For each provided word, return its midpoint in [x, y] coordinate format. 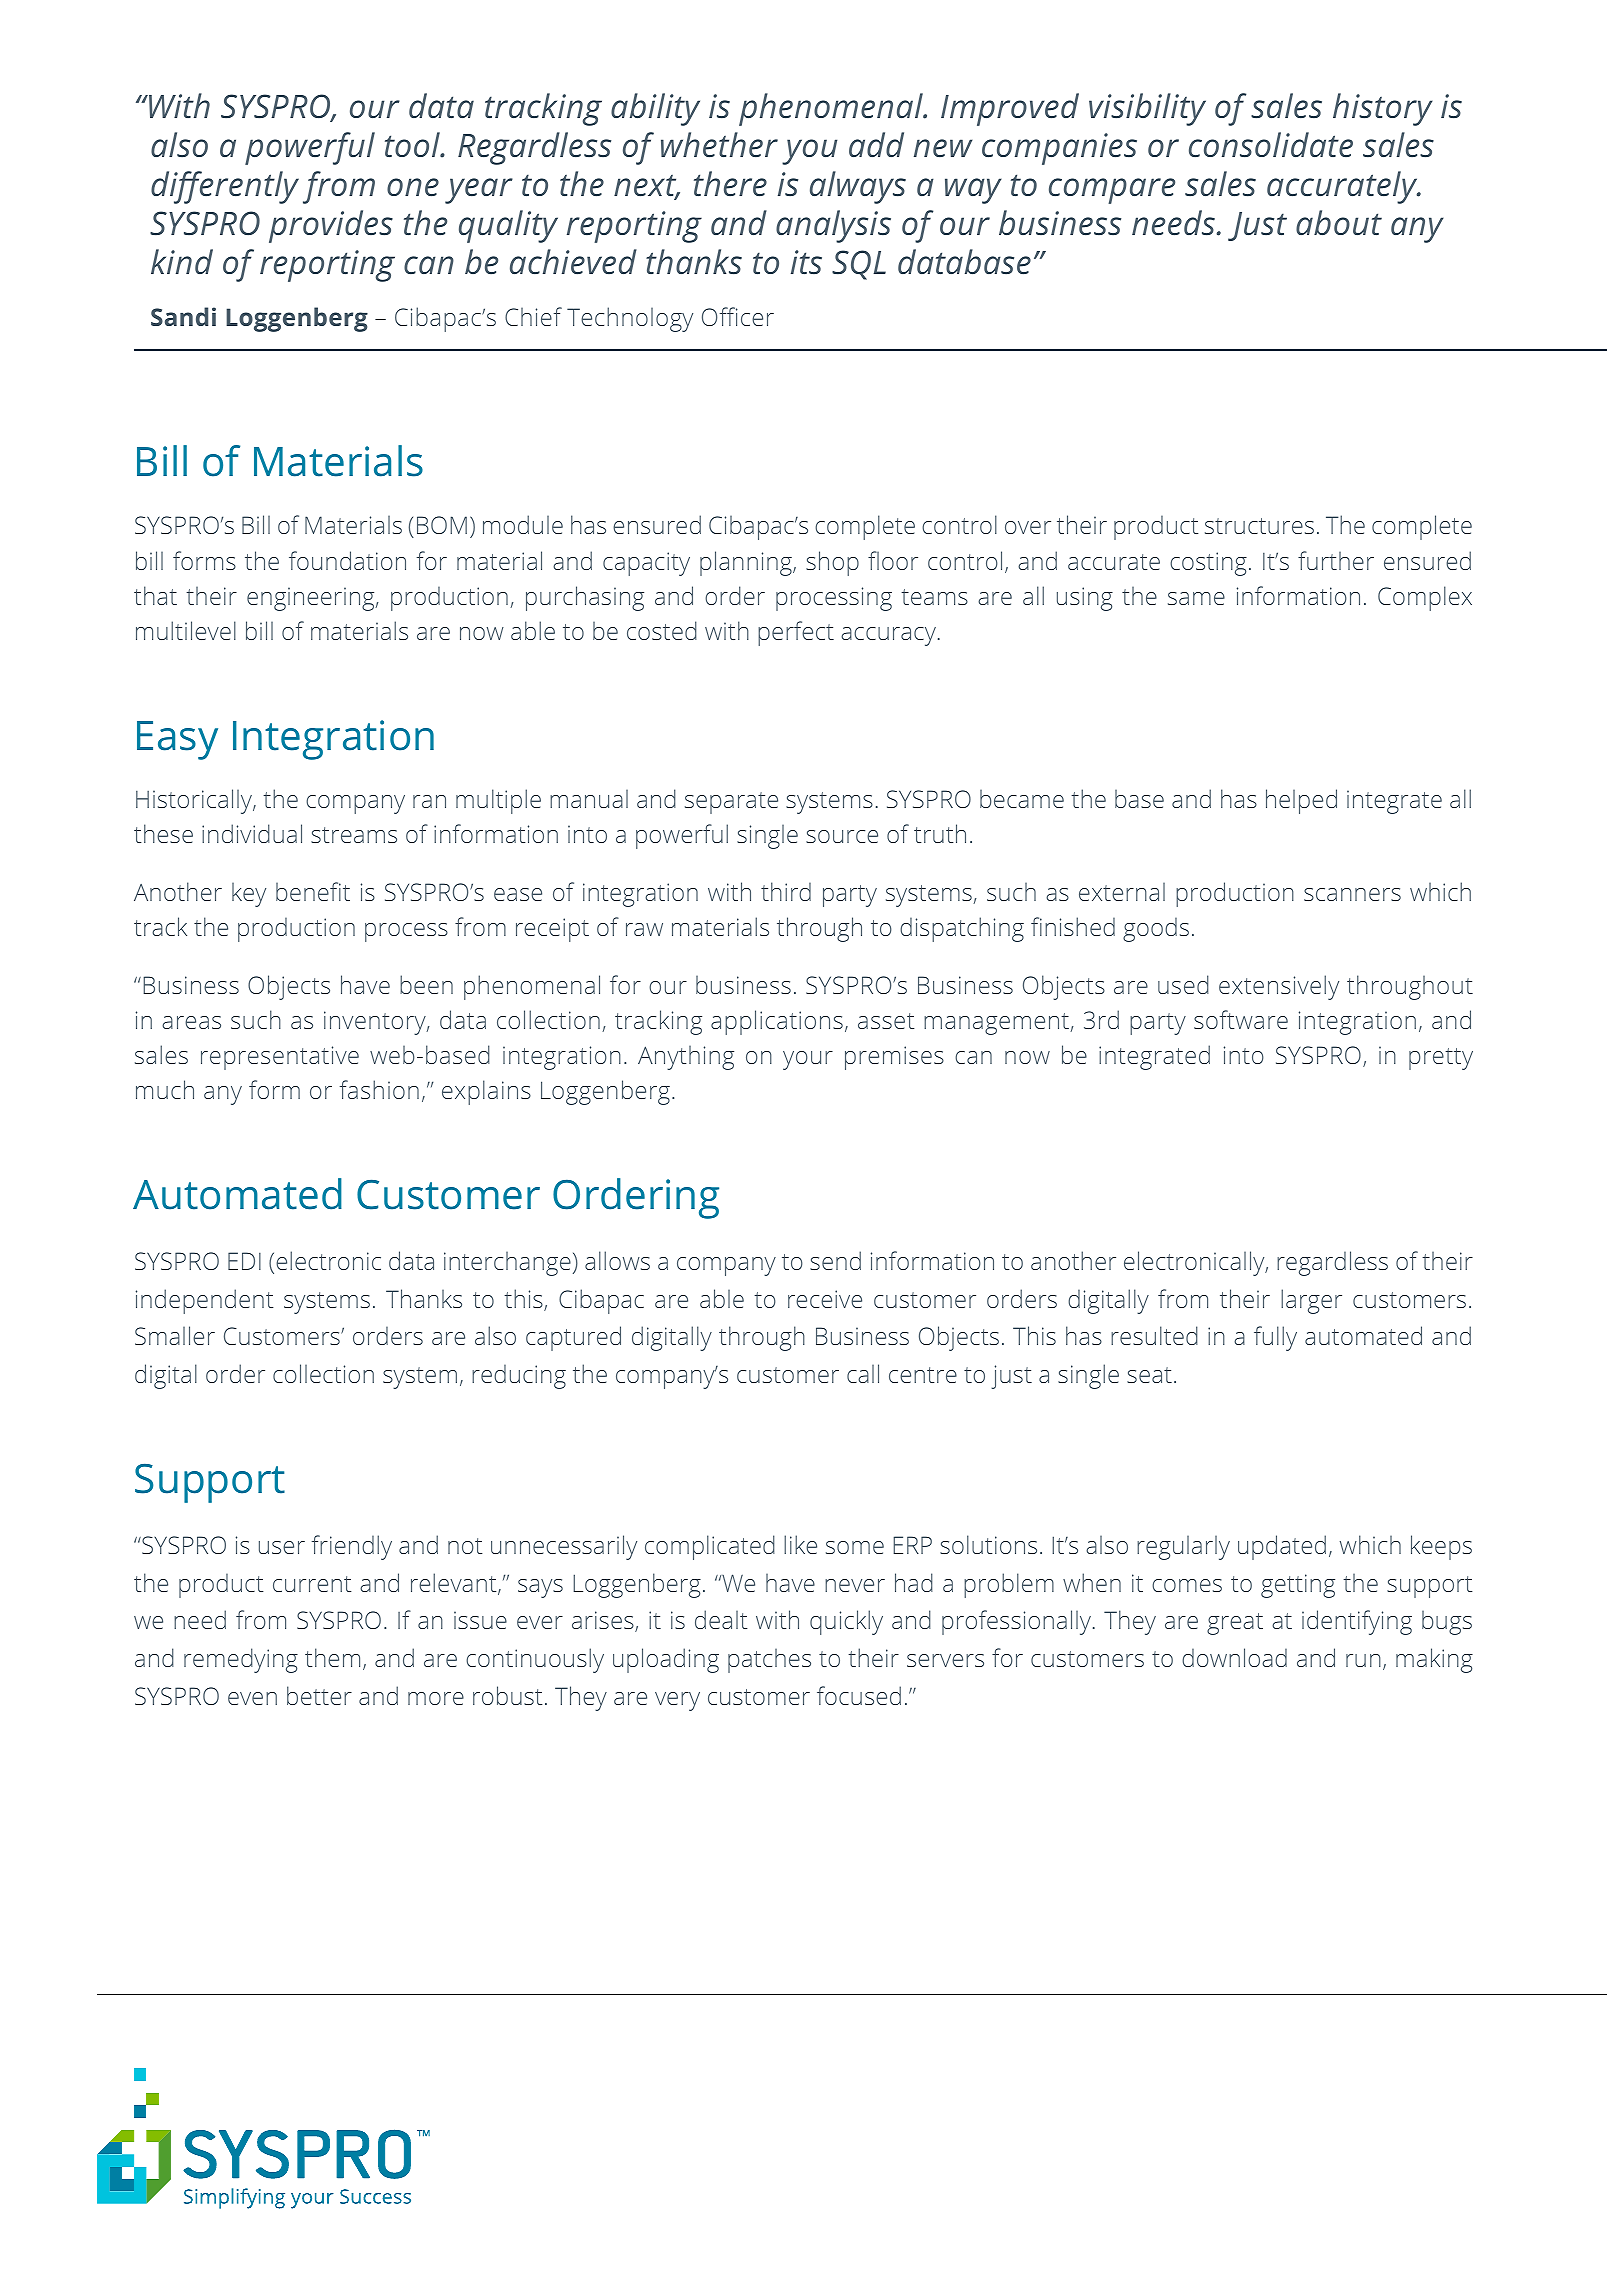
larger [1311, 1301]
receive [825, 1299]
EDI [244, 1261]
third [786, 891]
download [1234, 1657]
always [858, 187]
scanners [1352, 894]
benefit [313, 891]
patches [769, 1661]
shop [832, 563]
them [332, 1657]
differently [225, 187]
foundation [347, 560]
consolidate [1271, 145]
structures [1259, 526]
